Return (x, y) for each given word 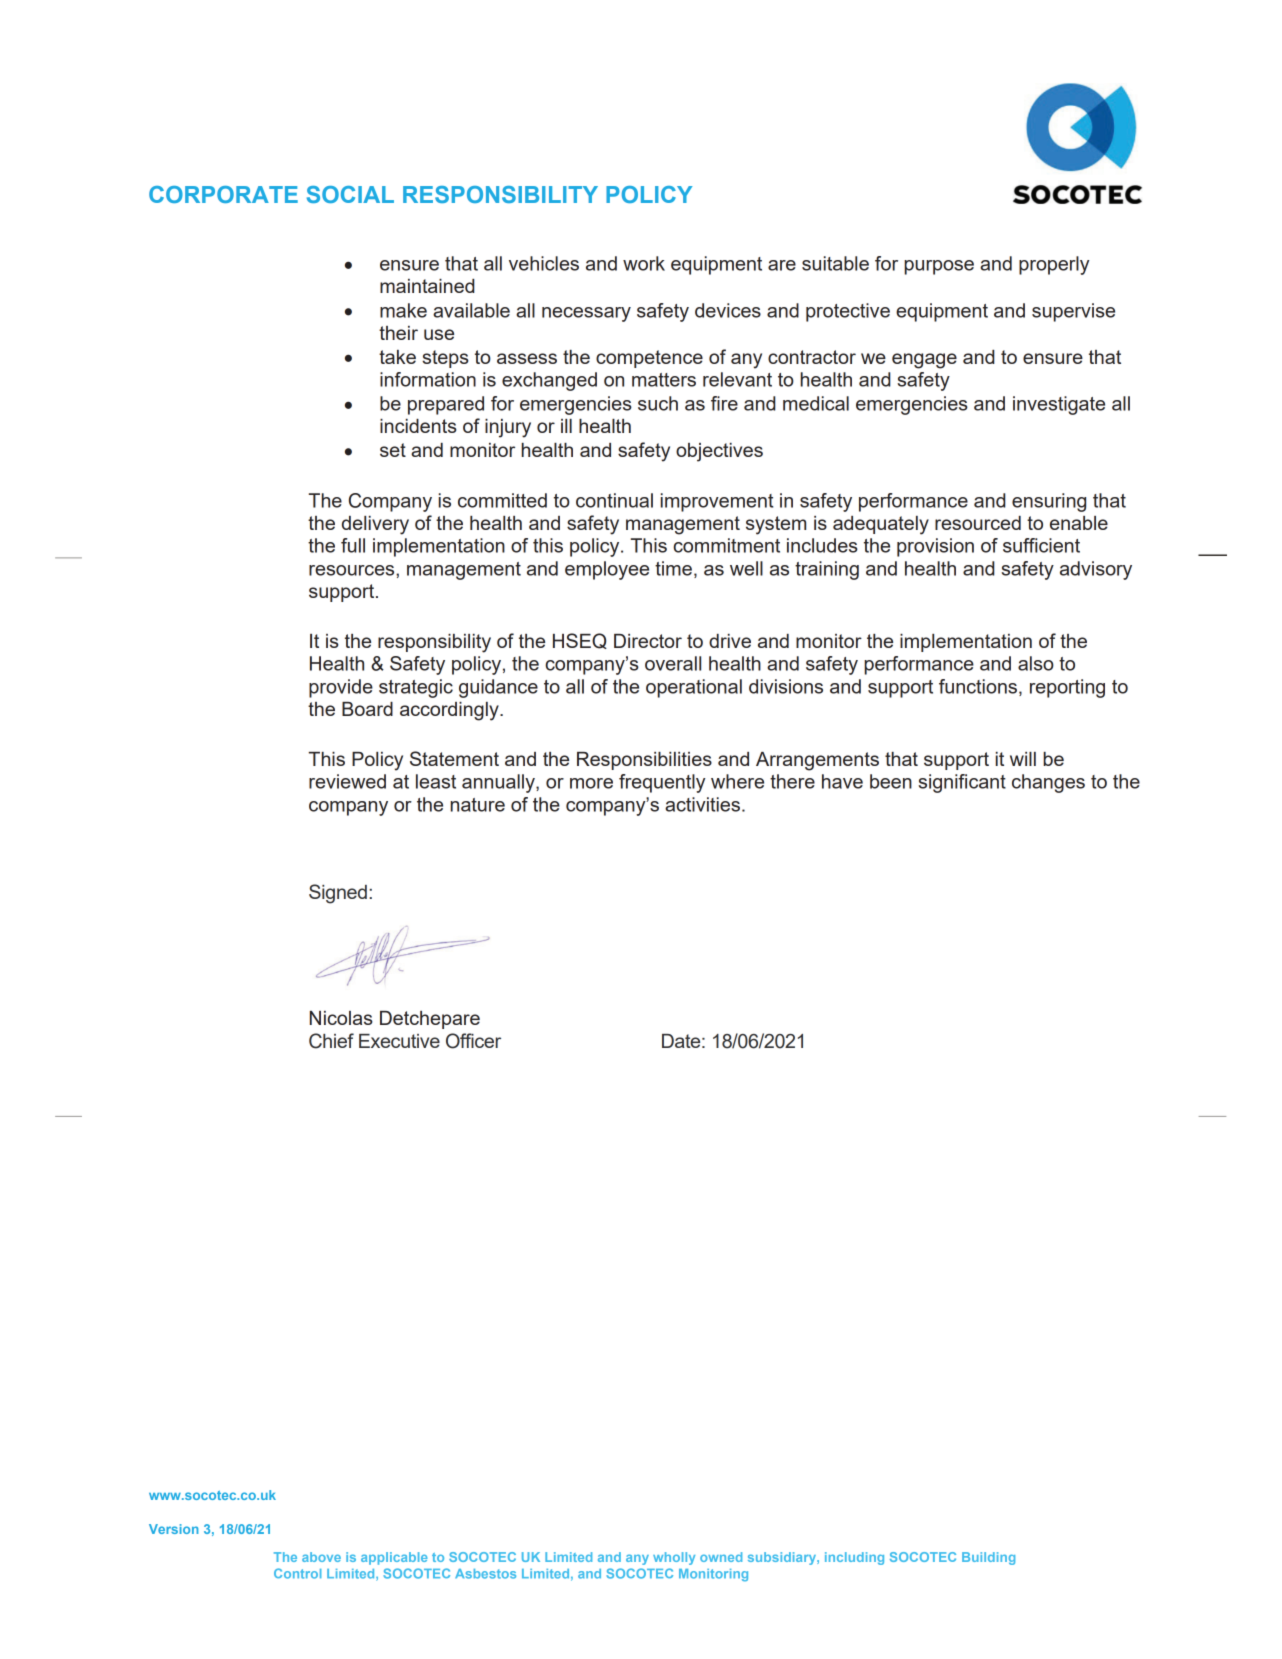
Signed (338, 894)
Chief (331, 1041)
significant (962, 783)
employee (607, 570)
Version (174, 1529)
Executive (399, 1041)
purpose (939, 267)
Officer (473, 1041)
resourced (978, 523)
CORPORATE (223, 194)
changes (1048, 783)
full (353, 545)
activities (702, 804)
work (644, 263)
